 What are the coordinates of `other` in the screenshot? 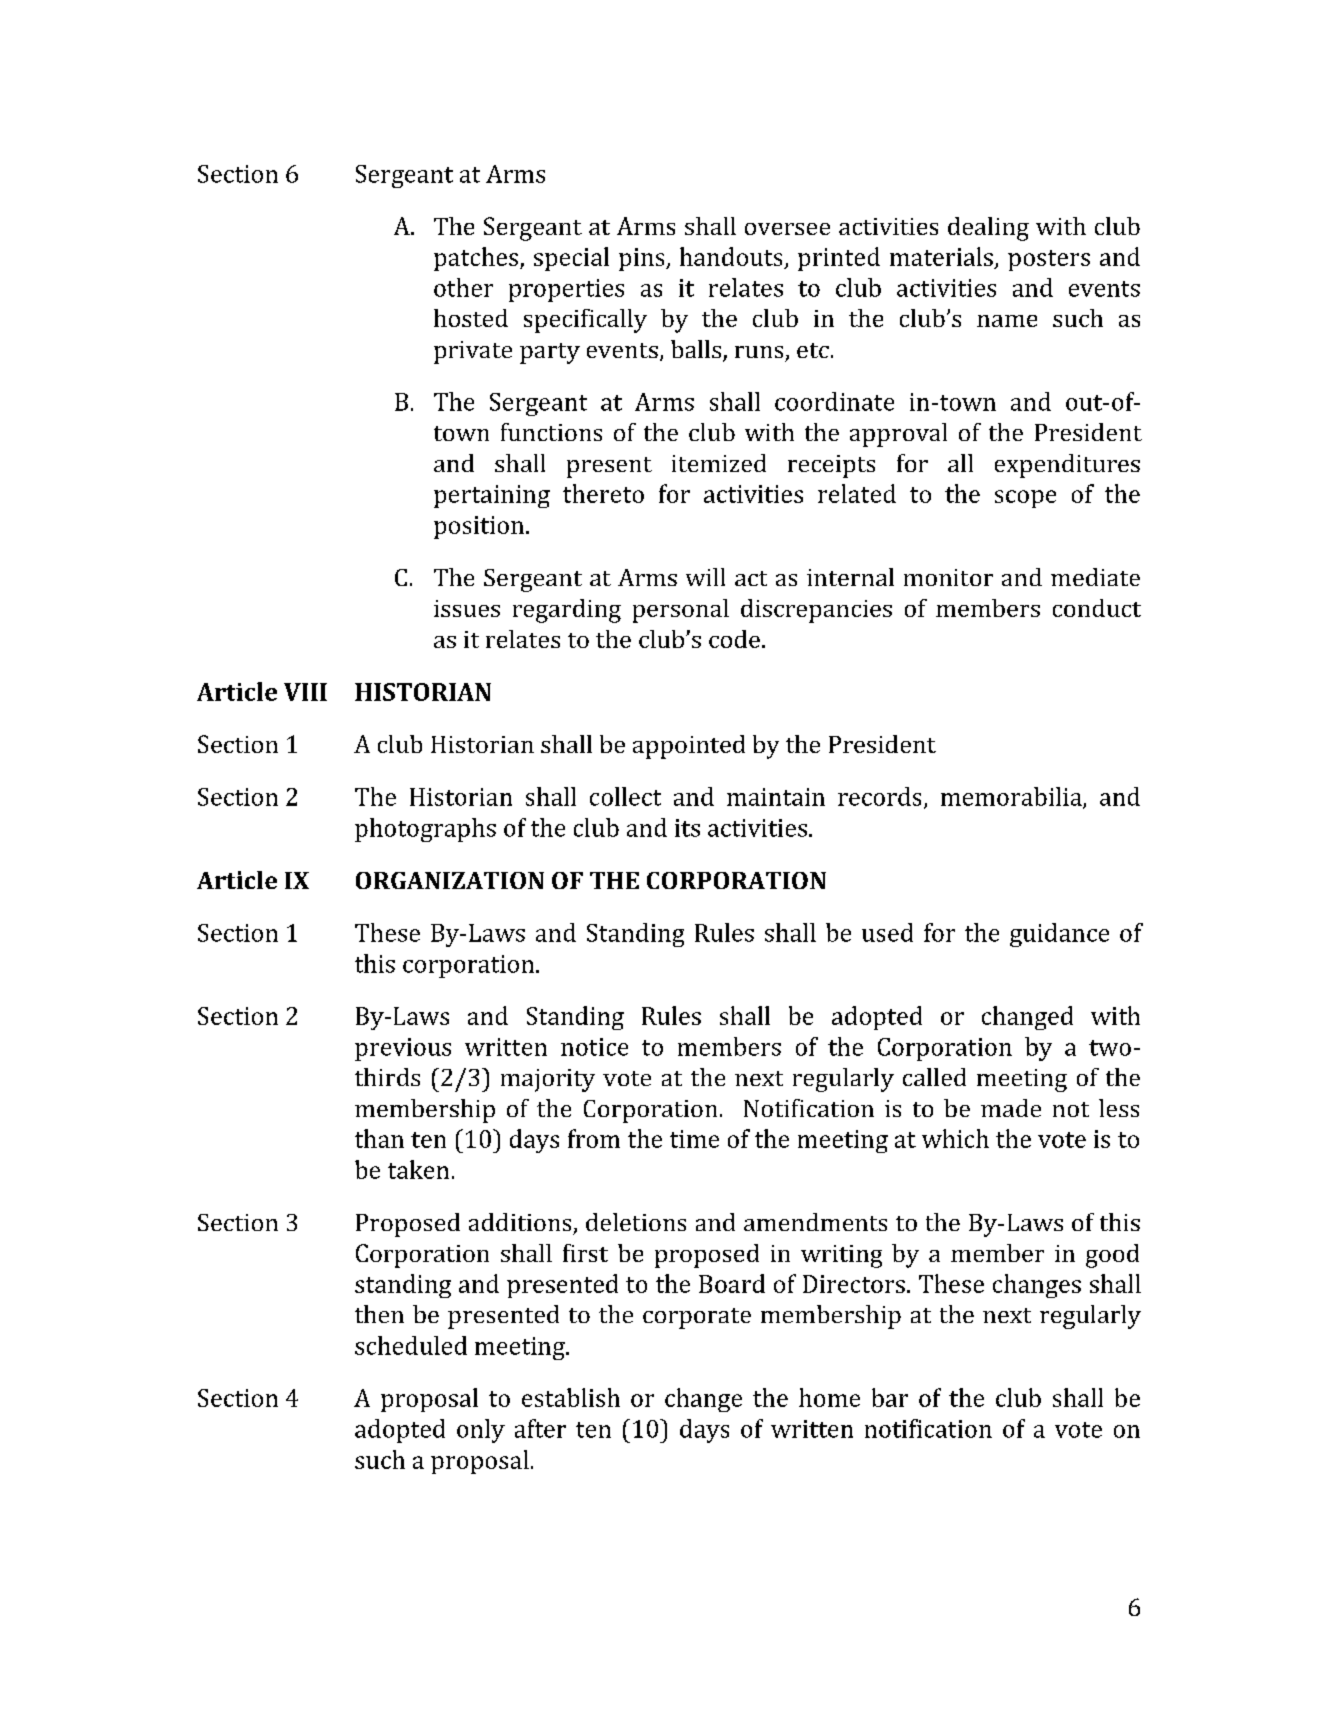 It's located at (463, 287).
